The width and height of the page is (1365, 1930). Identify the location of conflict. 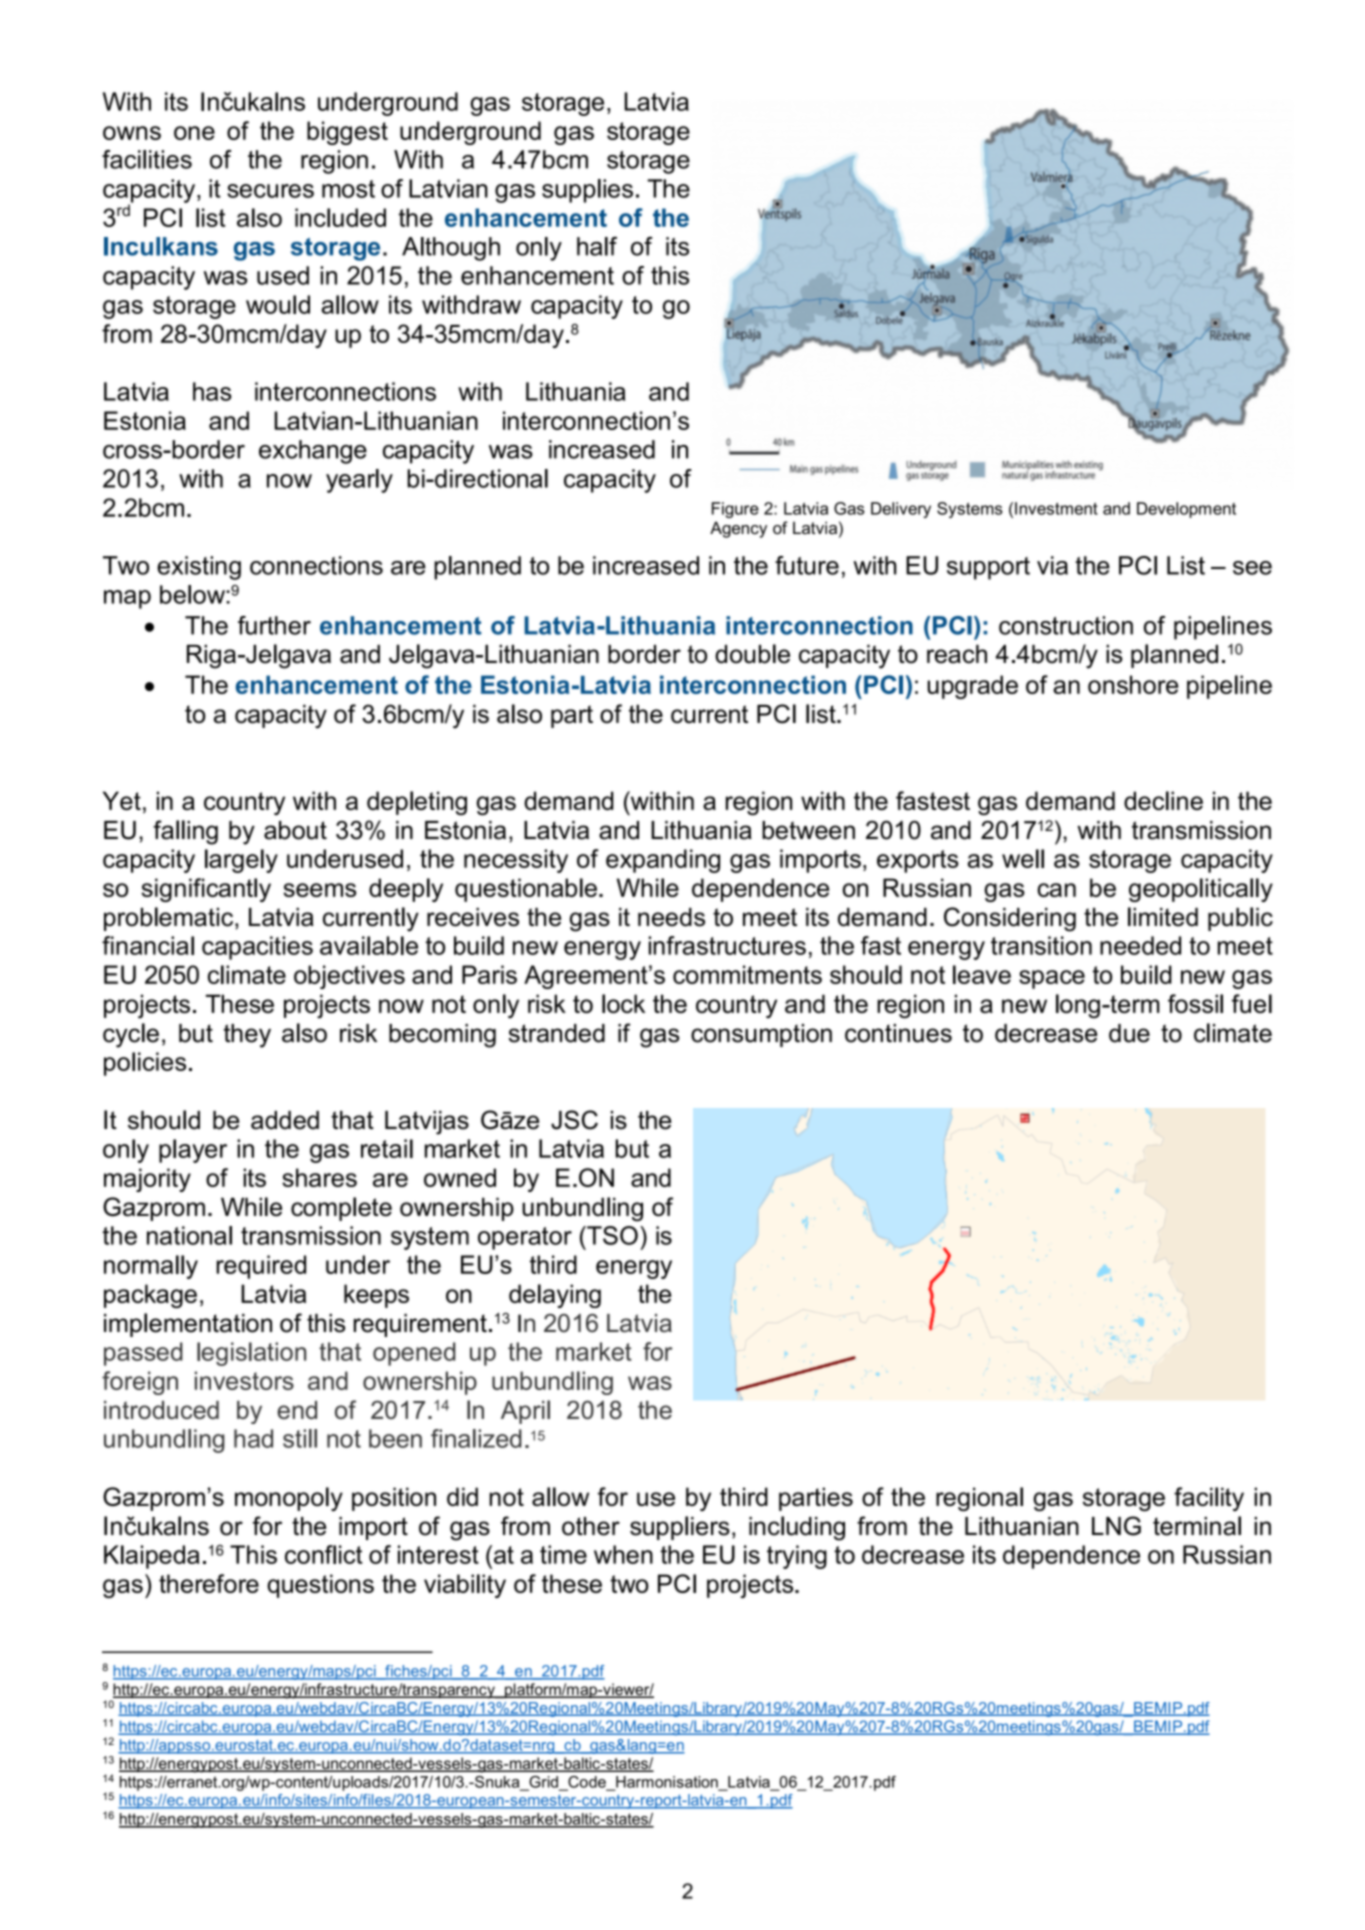
(323, 1554).
